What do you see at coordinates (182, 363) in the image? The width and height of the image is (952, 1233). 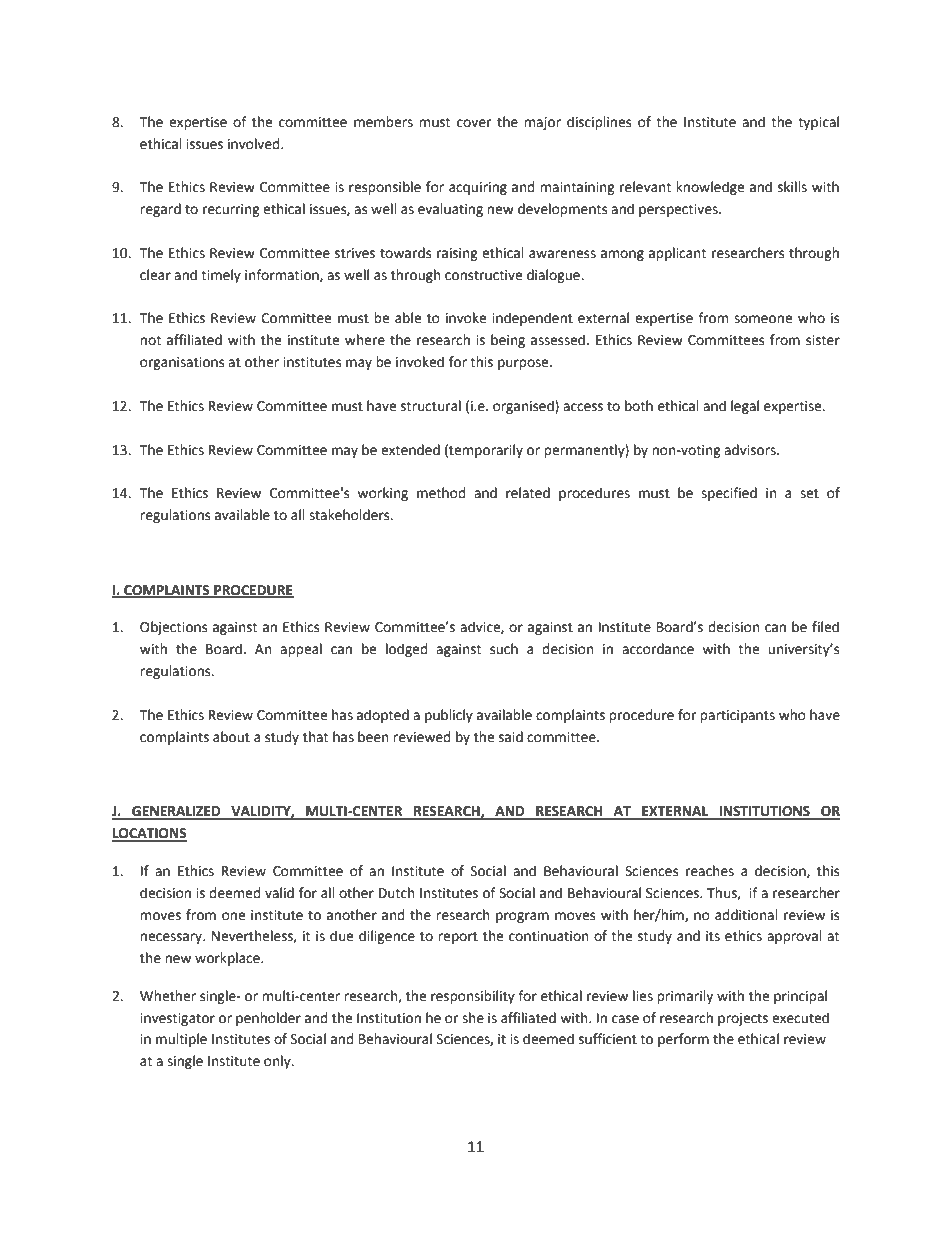 I see `organisations` at bounding box center [182, 363].
